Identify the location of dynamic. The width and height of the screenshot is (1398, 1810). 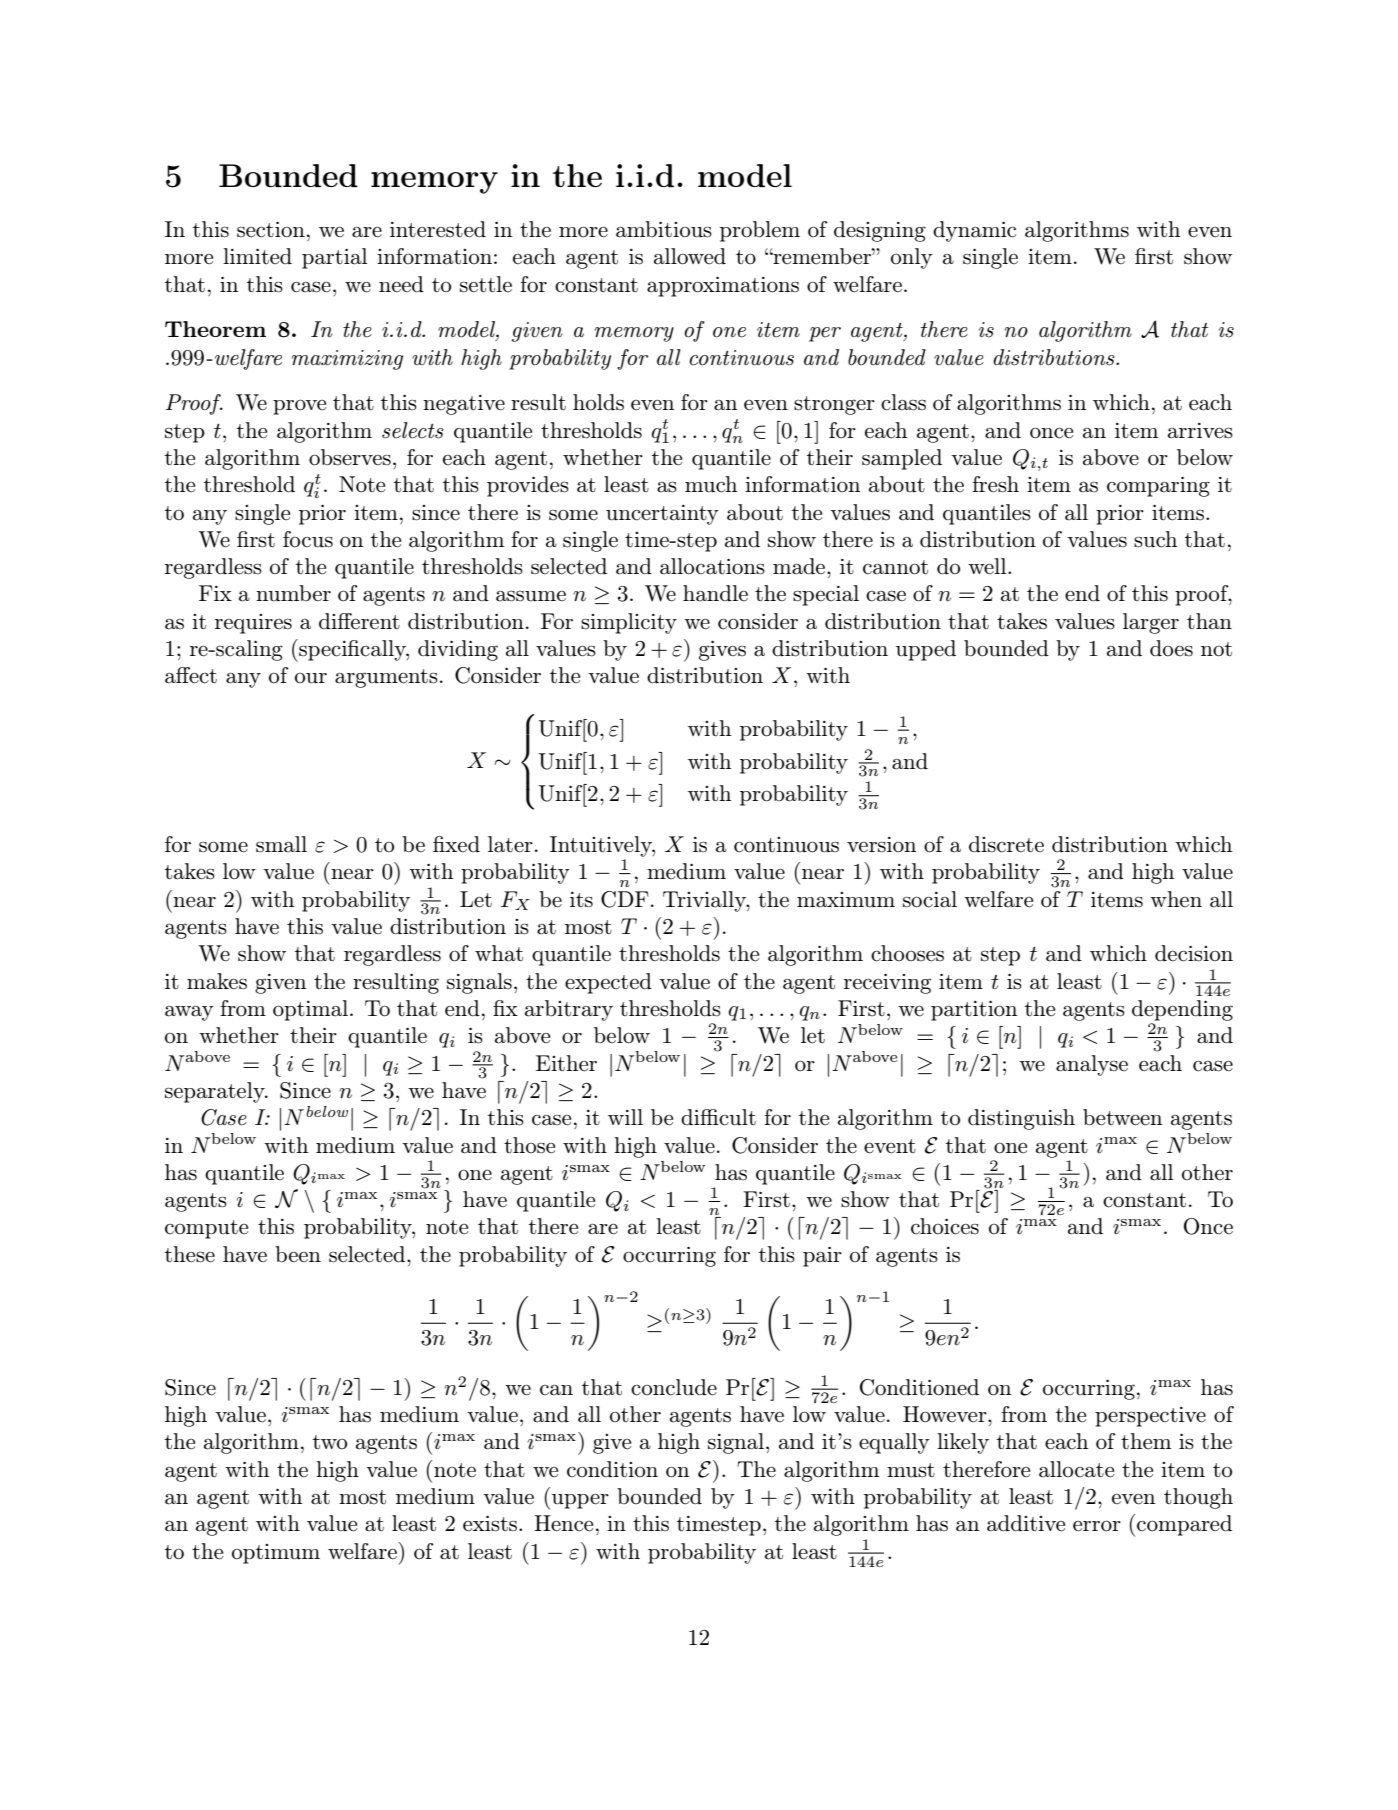
(974, 231).
